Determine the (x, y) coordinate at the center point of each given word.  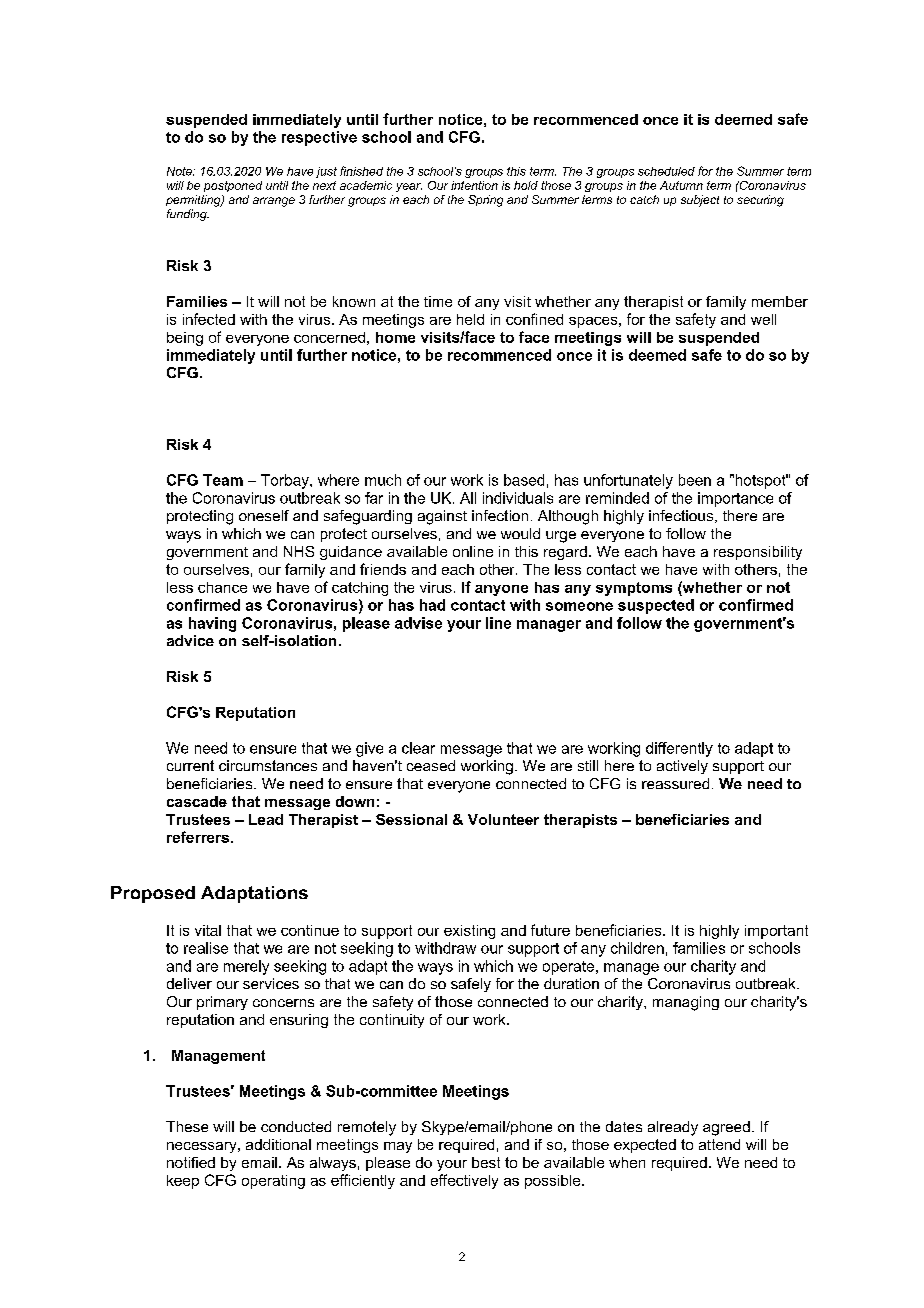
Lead (266, 819)
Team (223, 480)
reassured (675, 783)
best (486, 1162)
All (468, 498)
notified (191, 1162)
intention (474, 185)
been (695, 480)
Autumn (681, 185)
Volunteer (503, 819)
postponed (233, 186)
